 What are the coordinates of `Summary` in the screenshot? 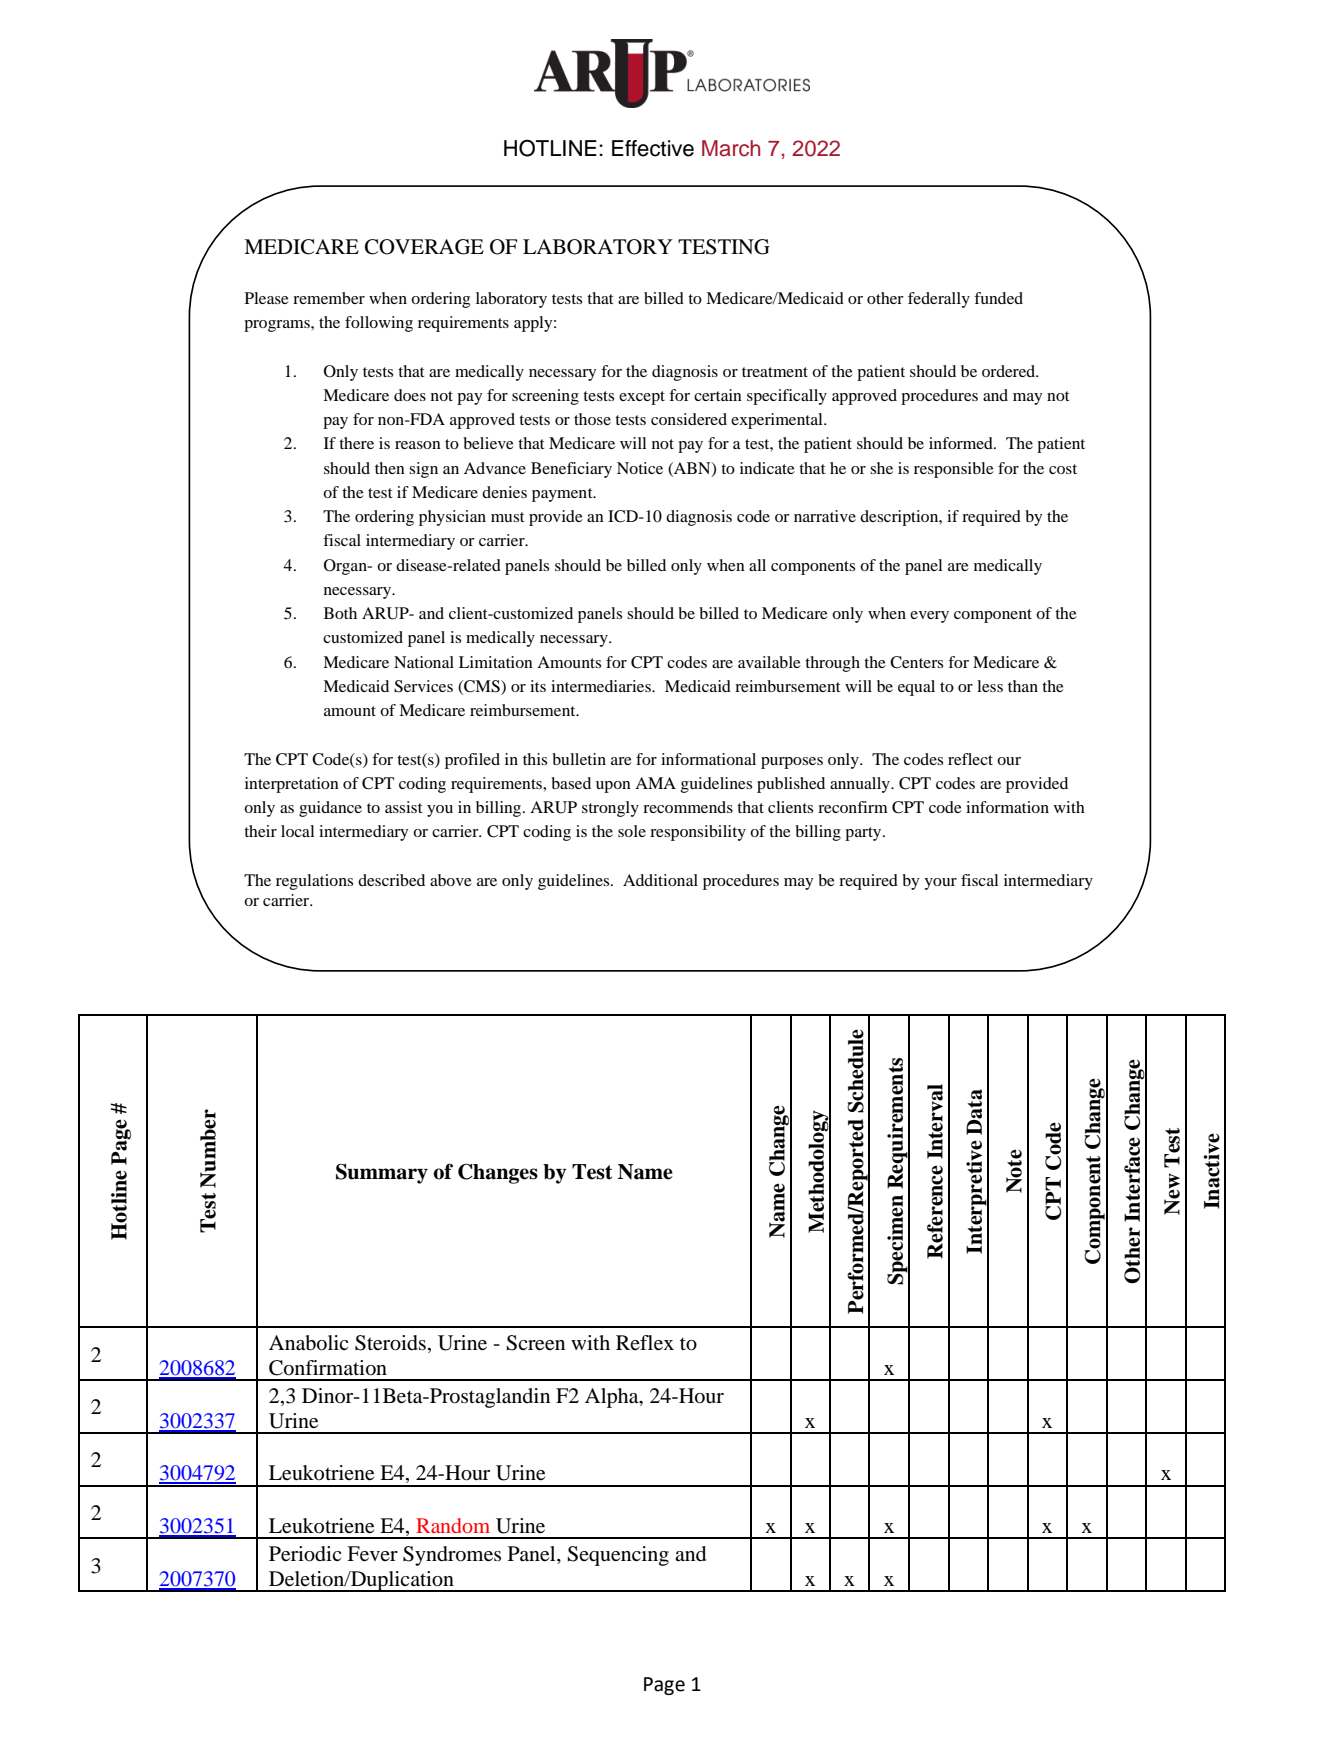 It's located at (382, 1174).
